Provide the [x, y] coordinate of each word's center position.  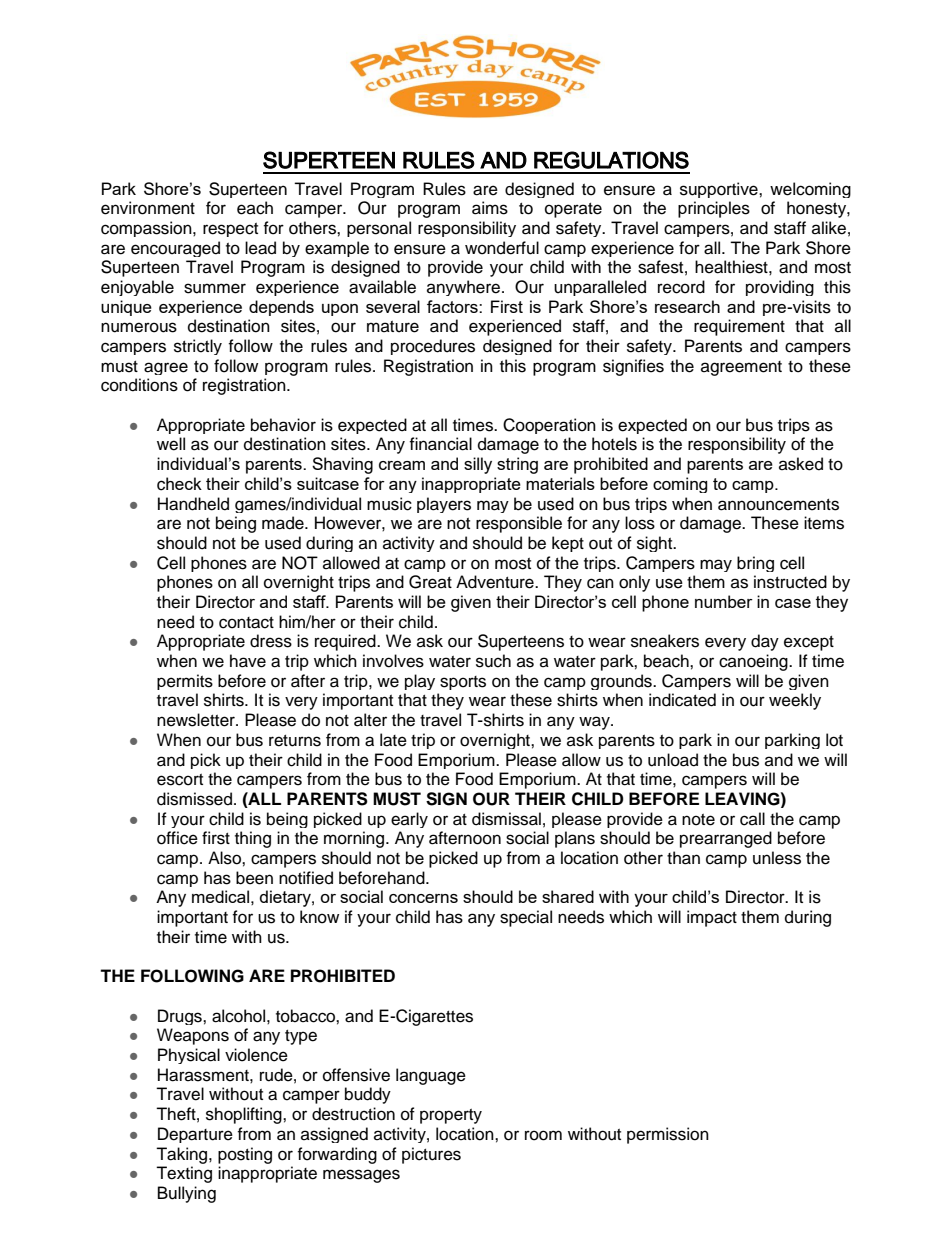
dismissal [506, 819]
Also [225, 858]
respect [230, 230]
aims [490, 208]
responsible [519, 524]
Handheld [193, 504]
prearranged [726, 839]
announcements [778, 505]
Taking [183, 1155]
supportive [720, 190]
